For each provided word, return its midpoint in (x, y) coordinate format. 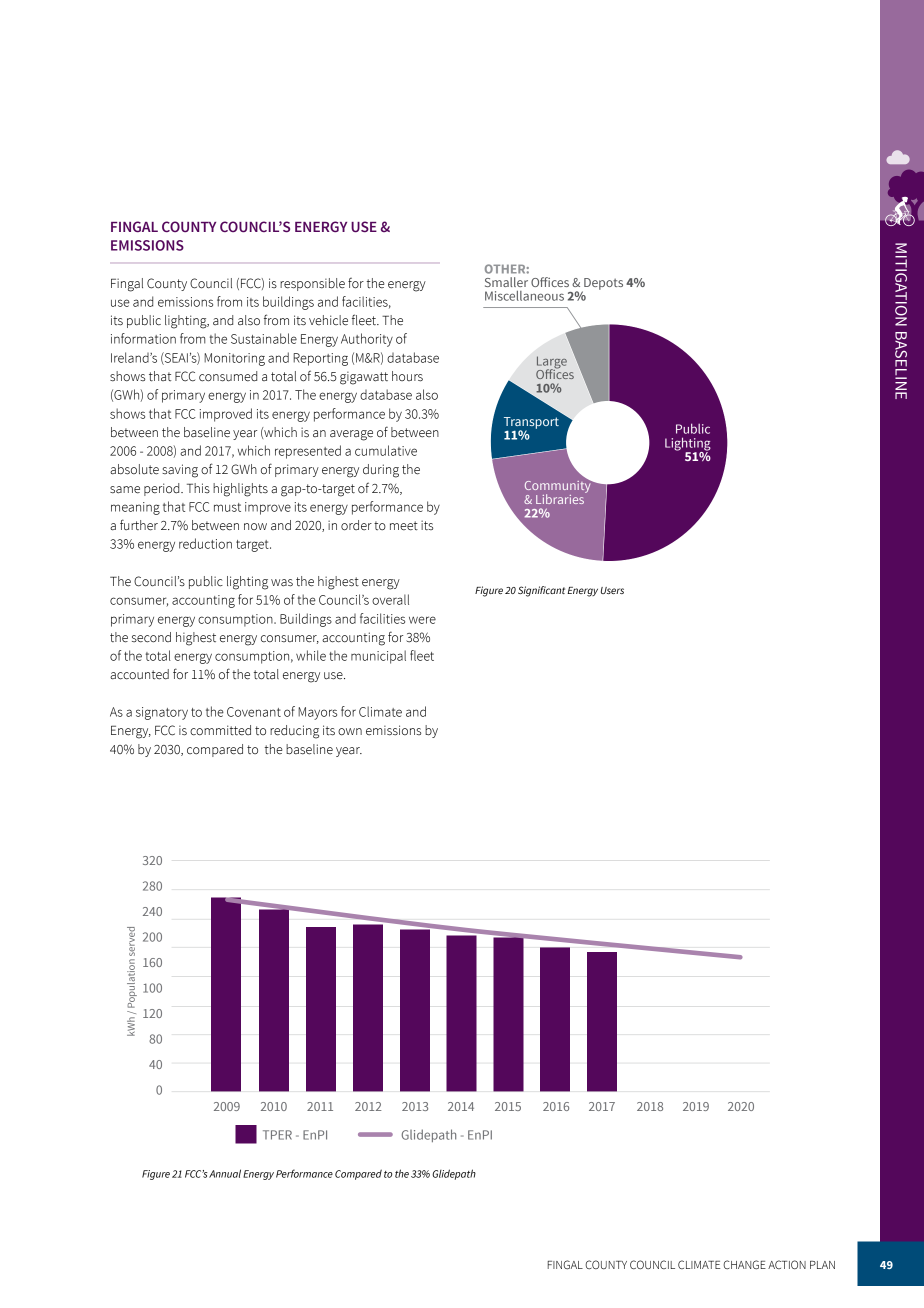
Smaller (506, 282)
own (350, 732)
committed (220, 730)
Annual (225, 1173)
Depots (602, 285)
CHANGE (744, 1264)
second (151, 637)
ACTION (787, 1264)
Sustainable (264, 338)
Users (612, 590)
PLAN (822, 1265)
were (422, 620)
